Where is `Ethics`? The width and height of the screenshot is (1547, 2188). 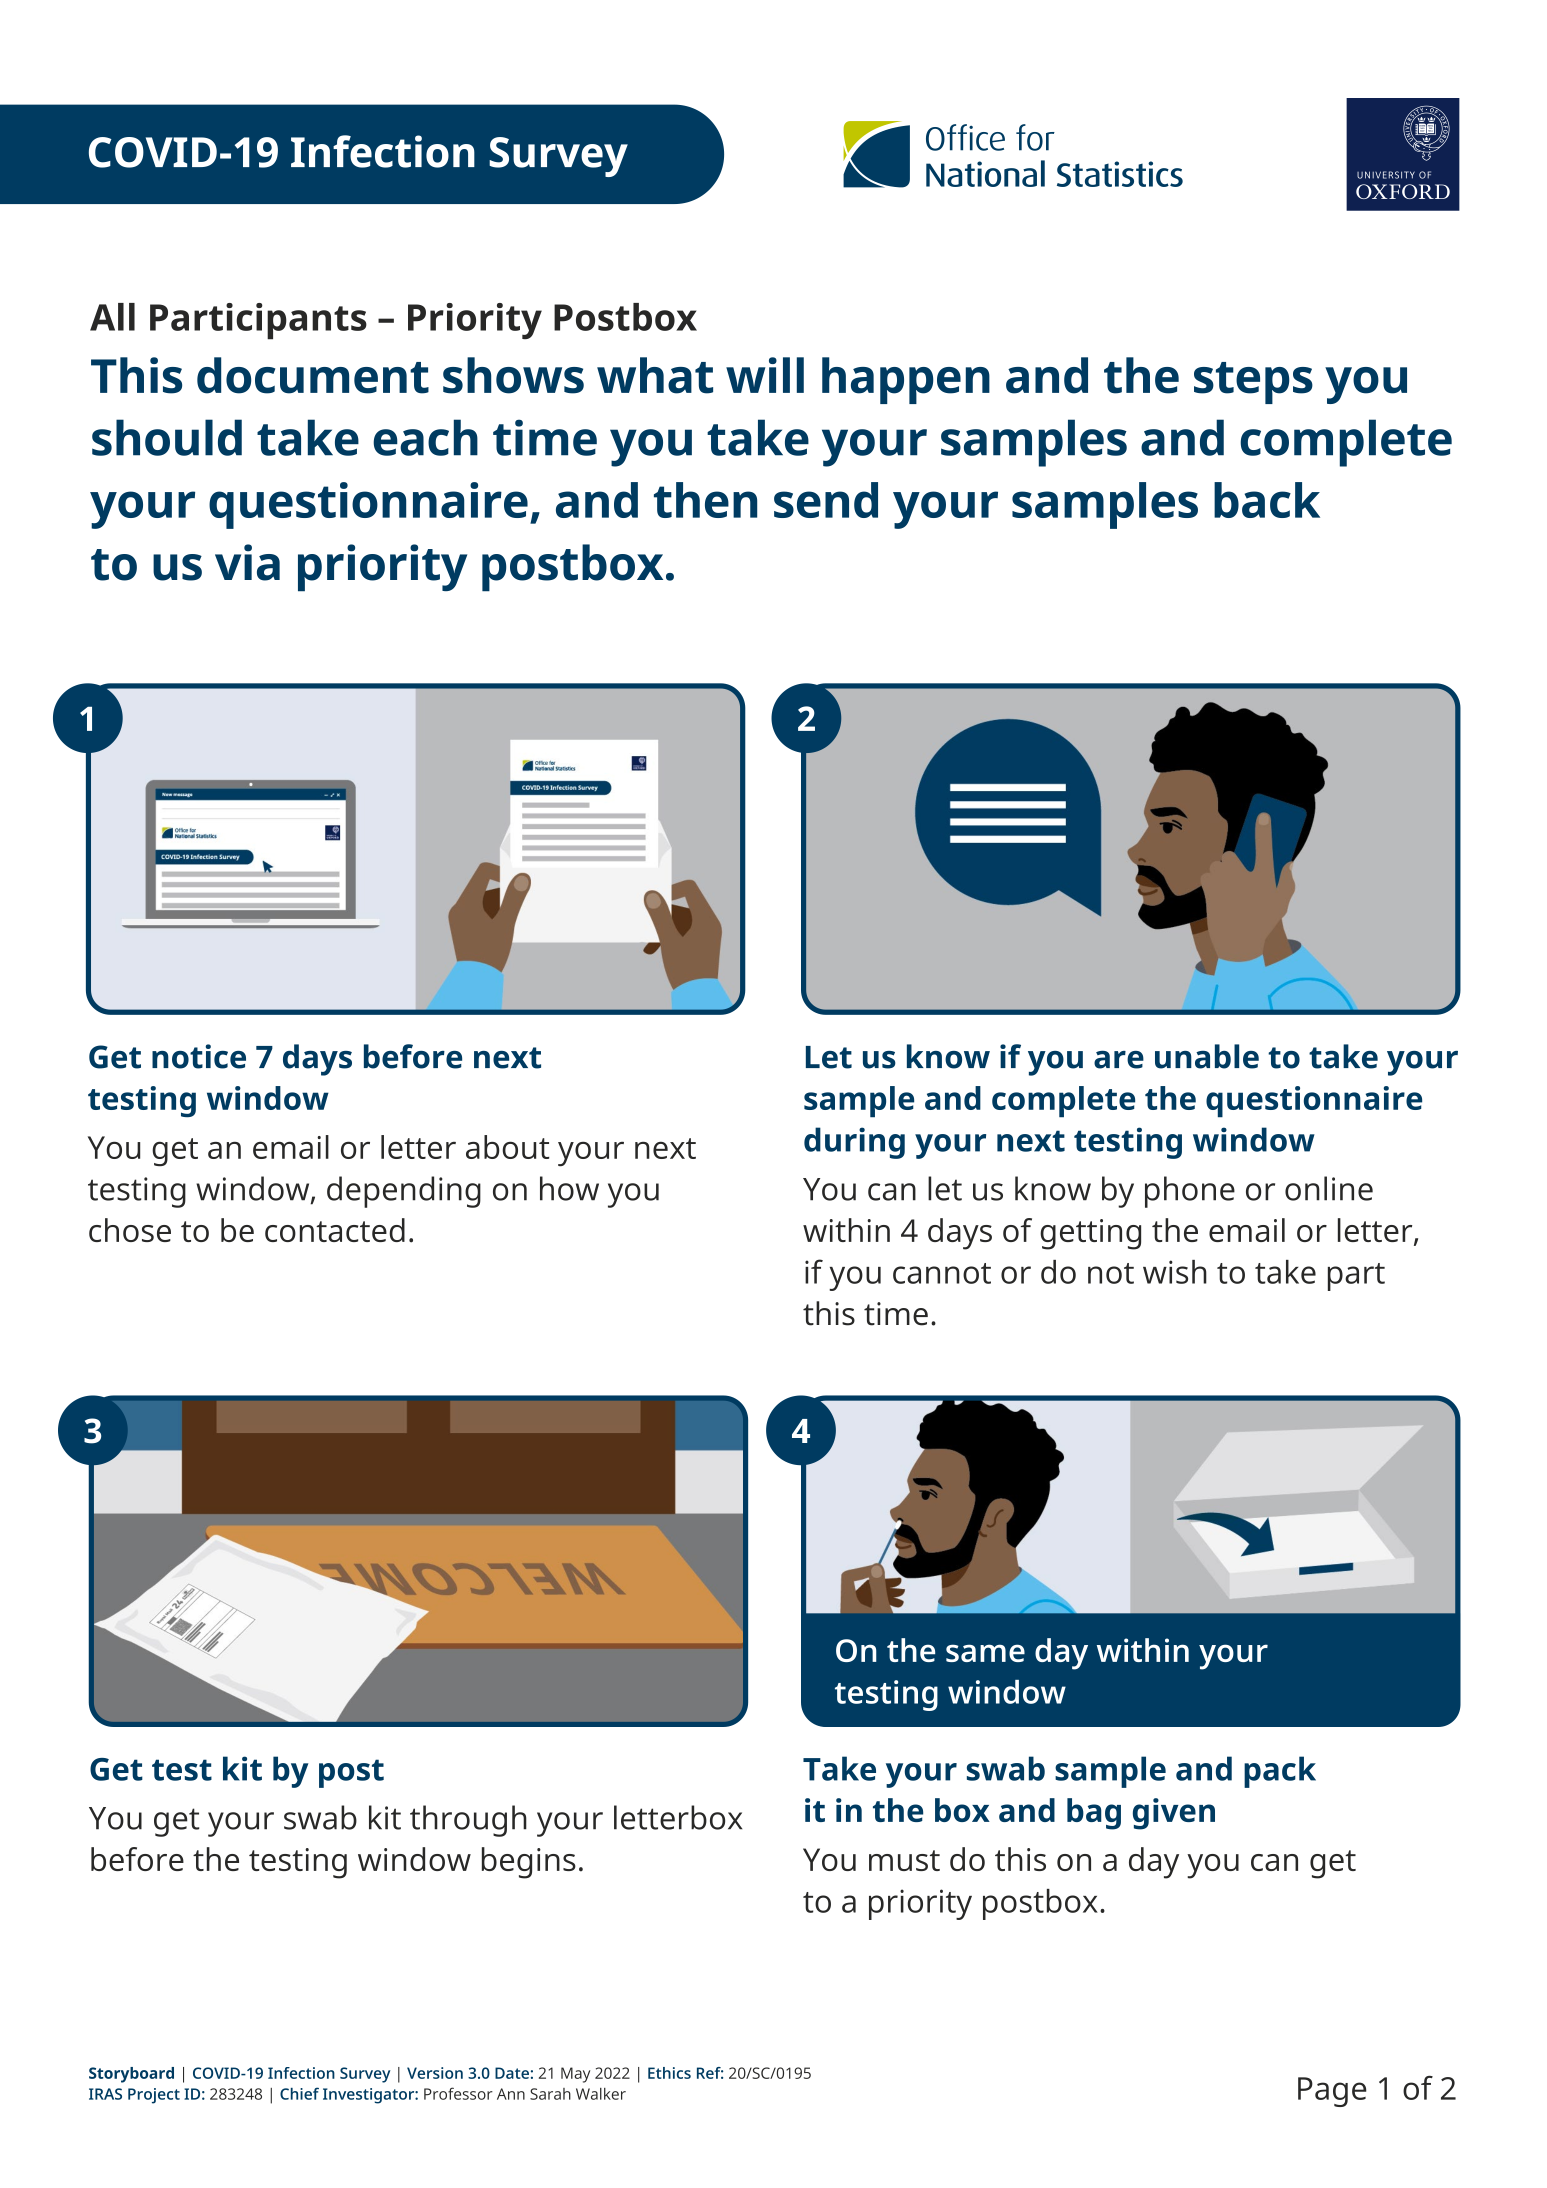 Ethics is located at coordinates (669, 2073).
